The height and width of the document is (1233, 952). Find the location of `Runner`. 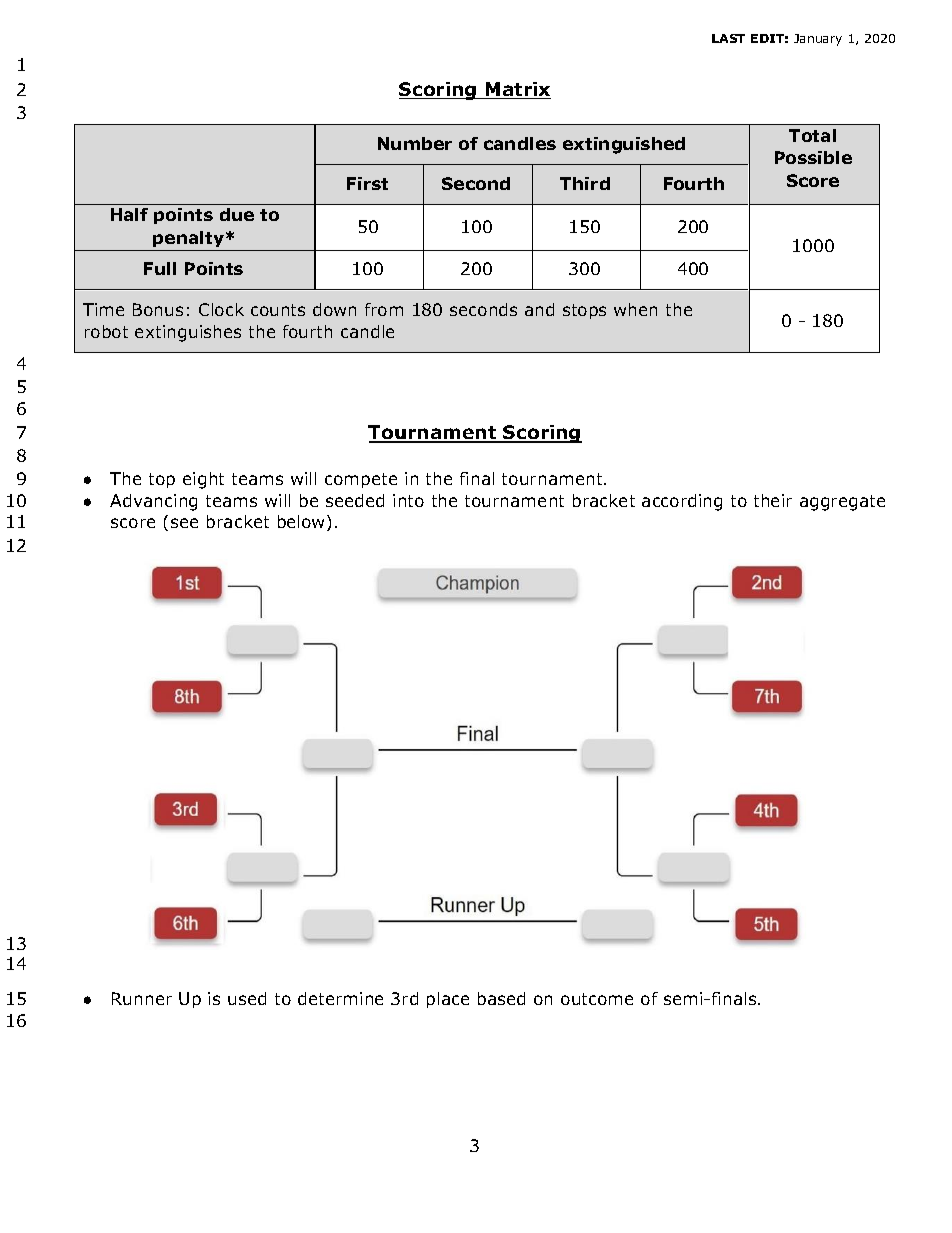

Runner is located at coordinates (142, 998).
